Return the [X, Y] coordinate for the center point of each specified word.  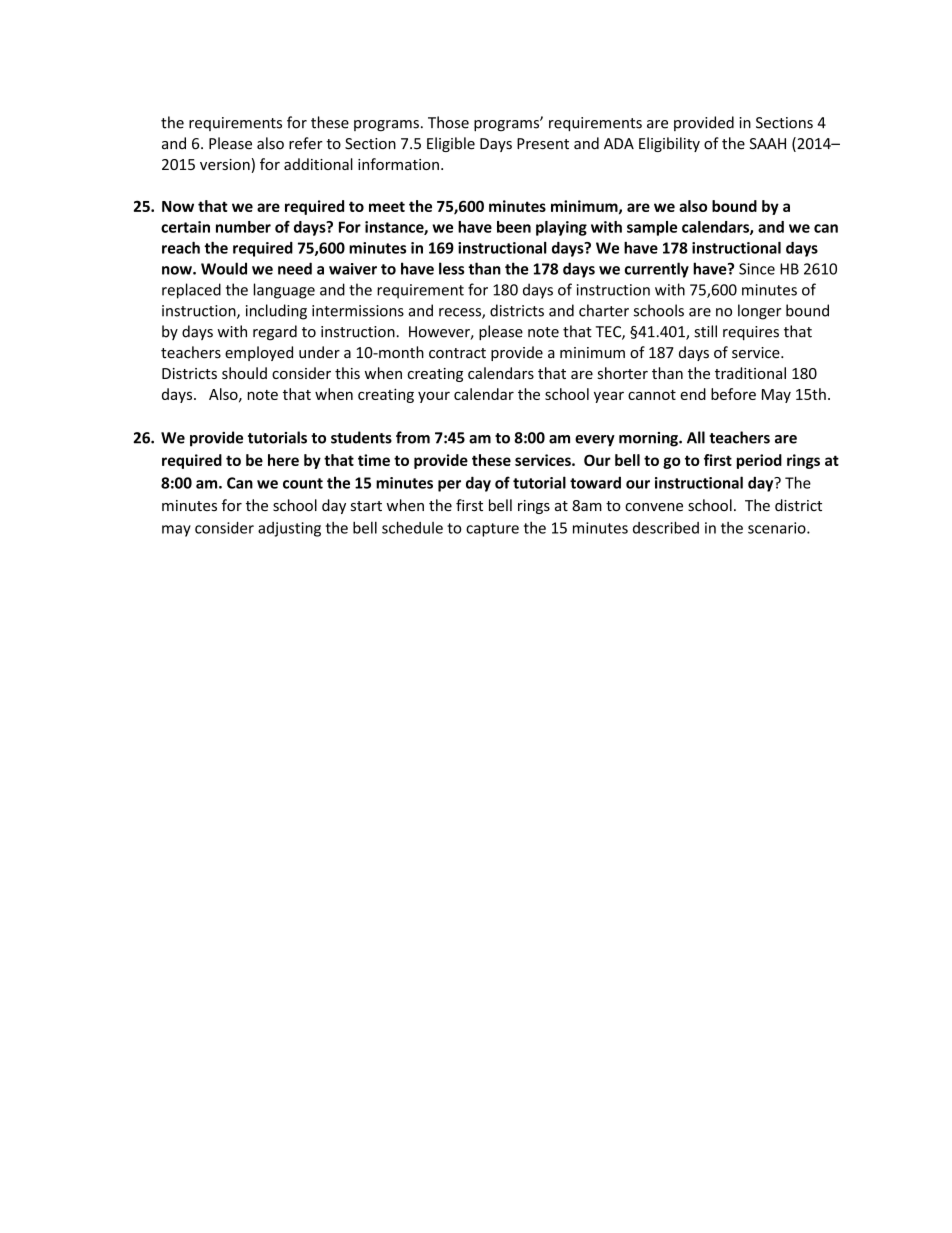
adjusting [289, 529]
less [451, 268]
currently [657, 270]
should [244, 373]
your [434, 397]
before [733, 394]
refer [306, 143]
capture [492, 530]
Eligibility [669, 144]
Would [224, 268]
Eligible [451, 144]
